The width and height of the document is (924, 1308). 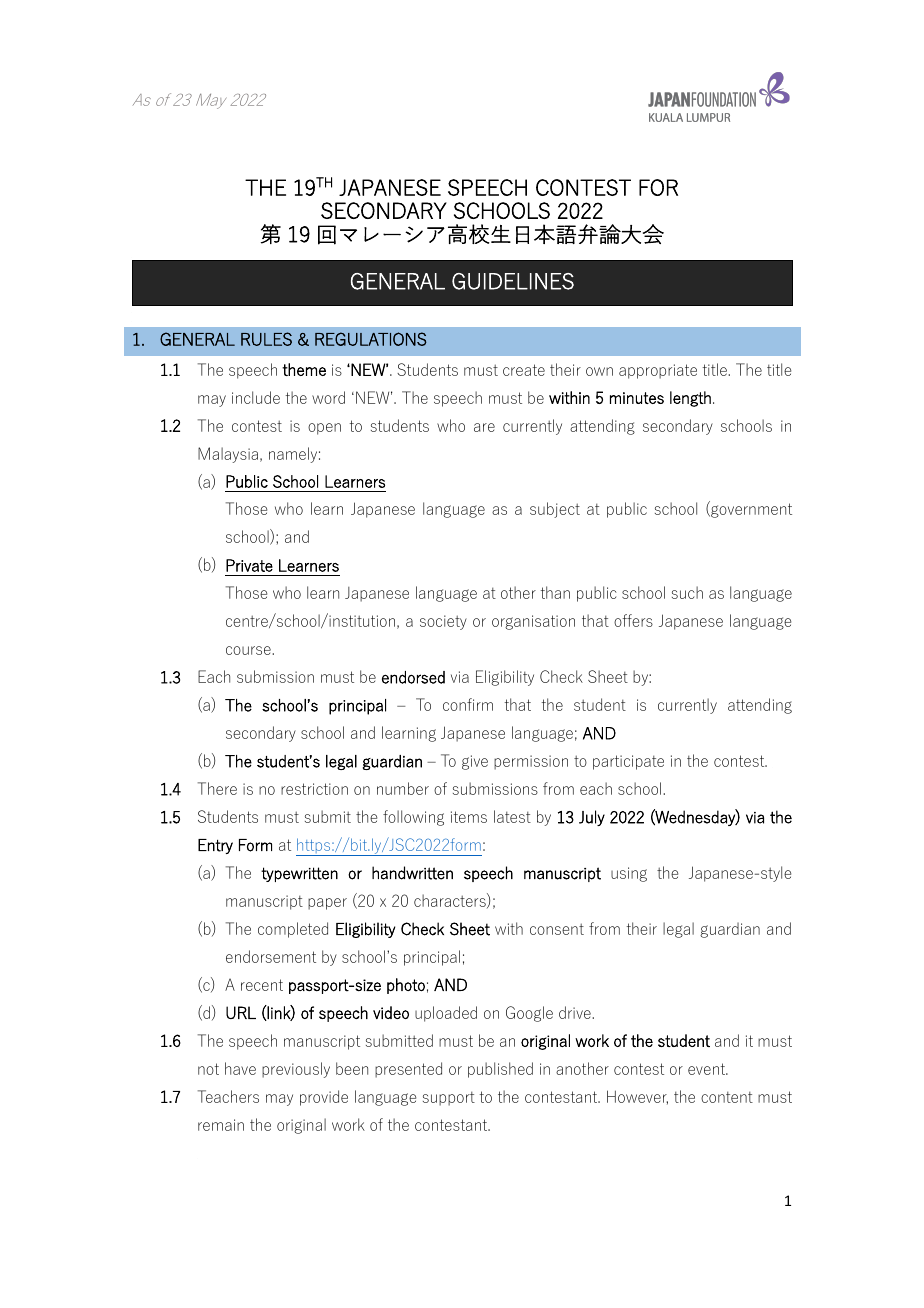 I want to click on typewritten, so click(x=299, y=874).
